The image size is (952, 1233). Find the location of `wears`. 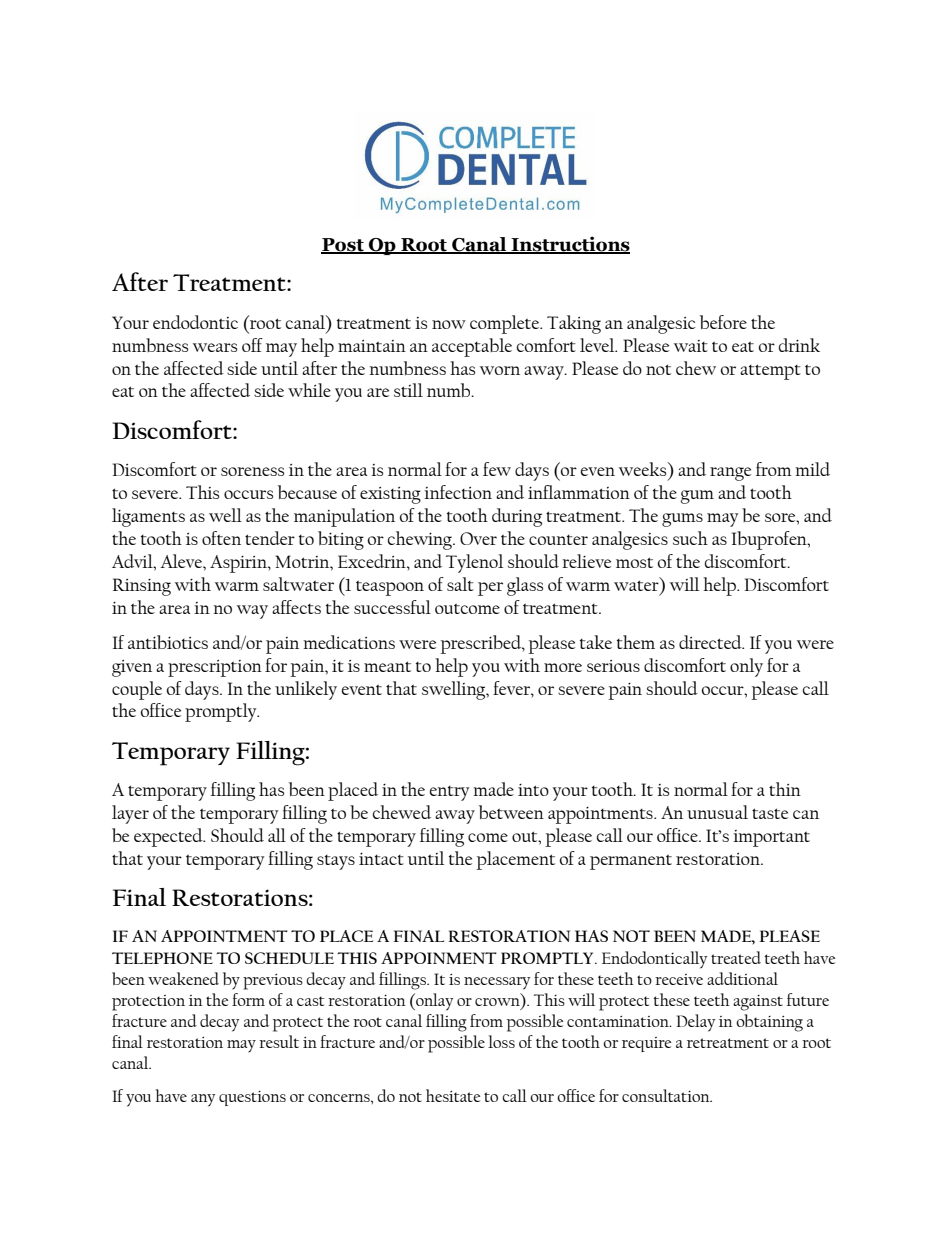

wears is located at coordinates (215, 347).
